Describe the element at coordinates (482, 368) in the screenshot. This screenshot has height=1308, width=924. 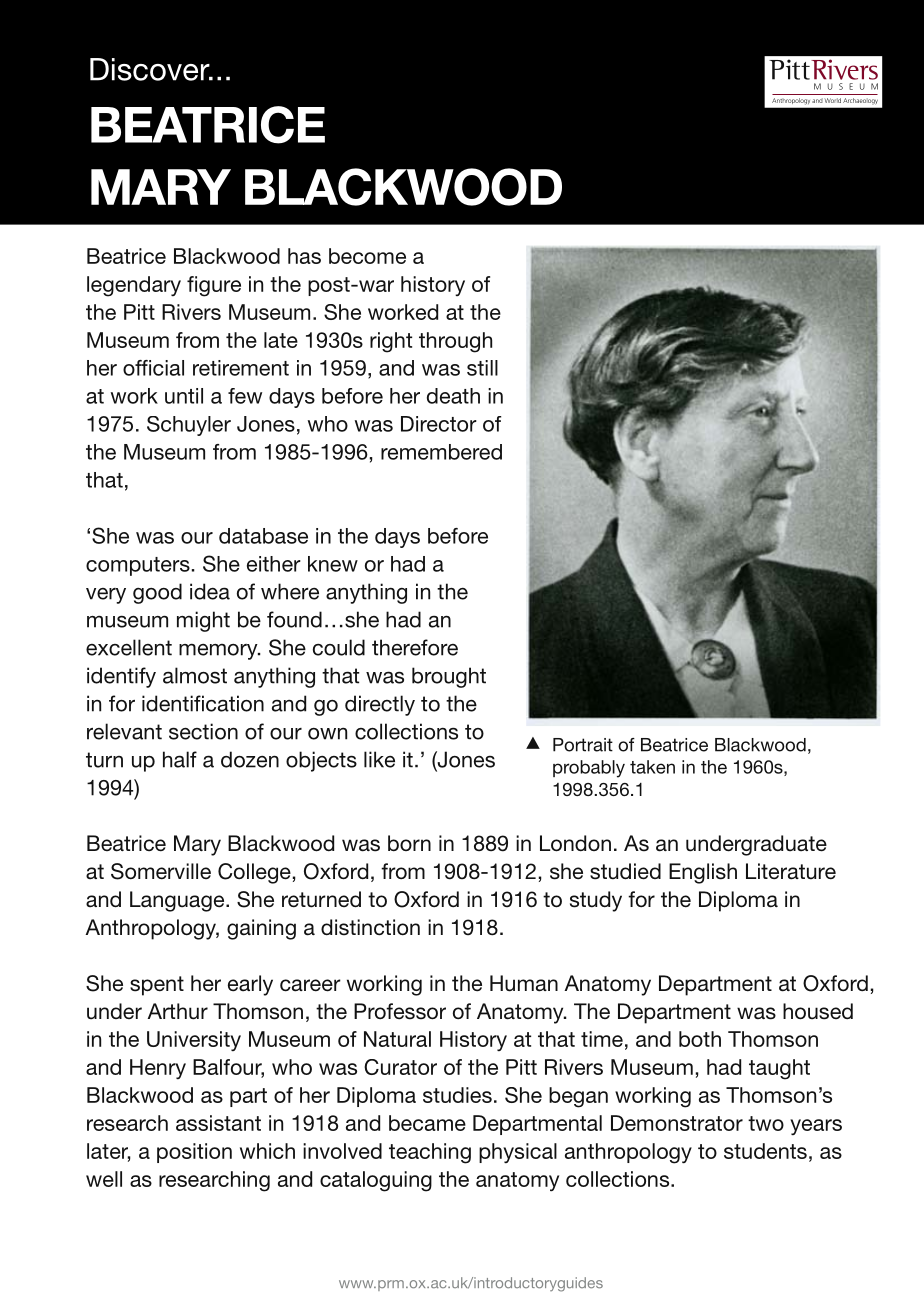
I see `still` at that location.
